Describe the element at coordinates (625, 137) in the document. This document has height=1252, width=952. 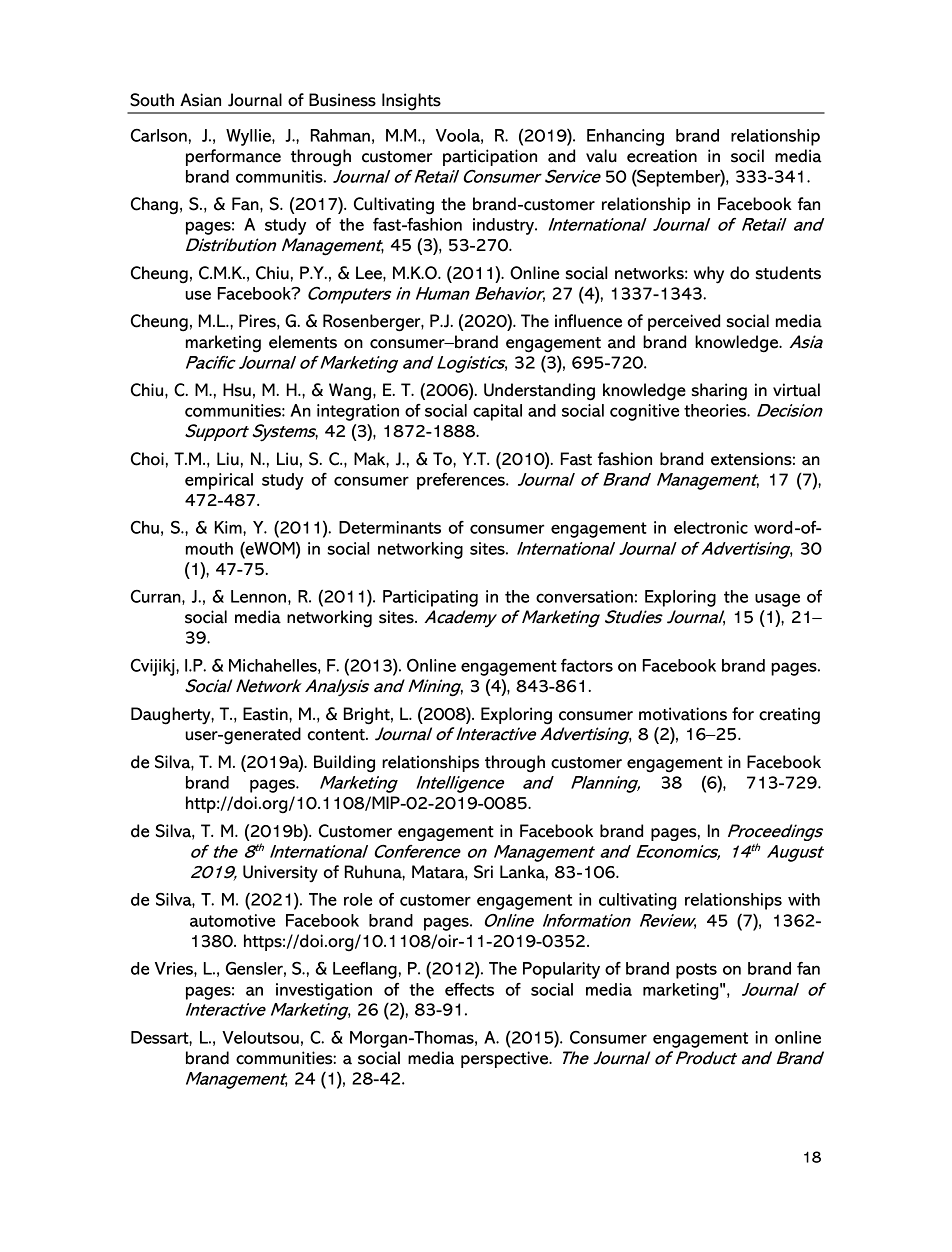
I see `Enhancing` at that location.
